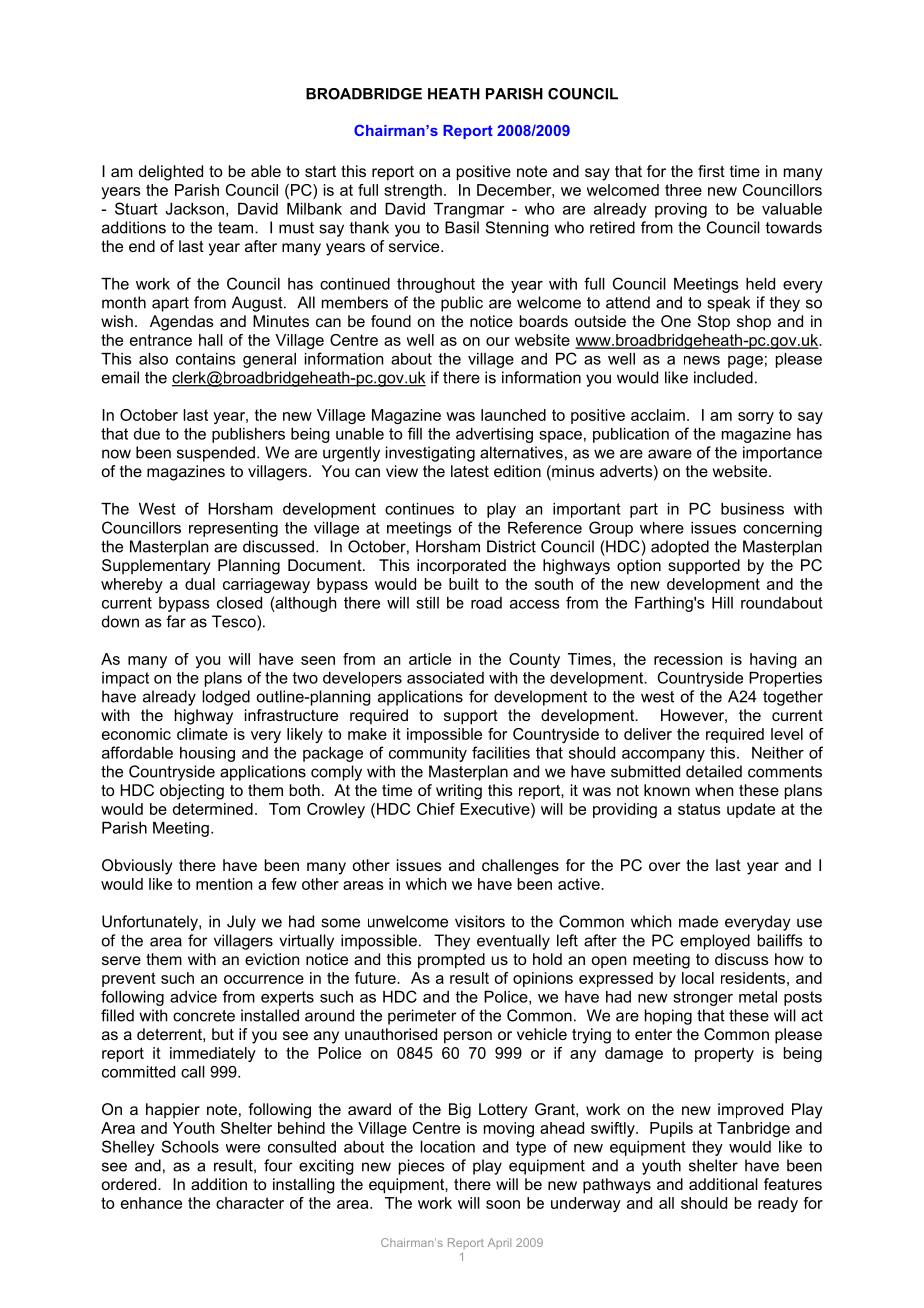 The width and height of the screenshot is (924, 1308). I want to click on first, so click(711, 171).
